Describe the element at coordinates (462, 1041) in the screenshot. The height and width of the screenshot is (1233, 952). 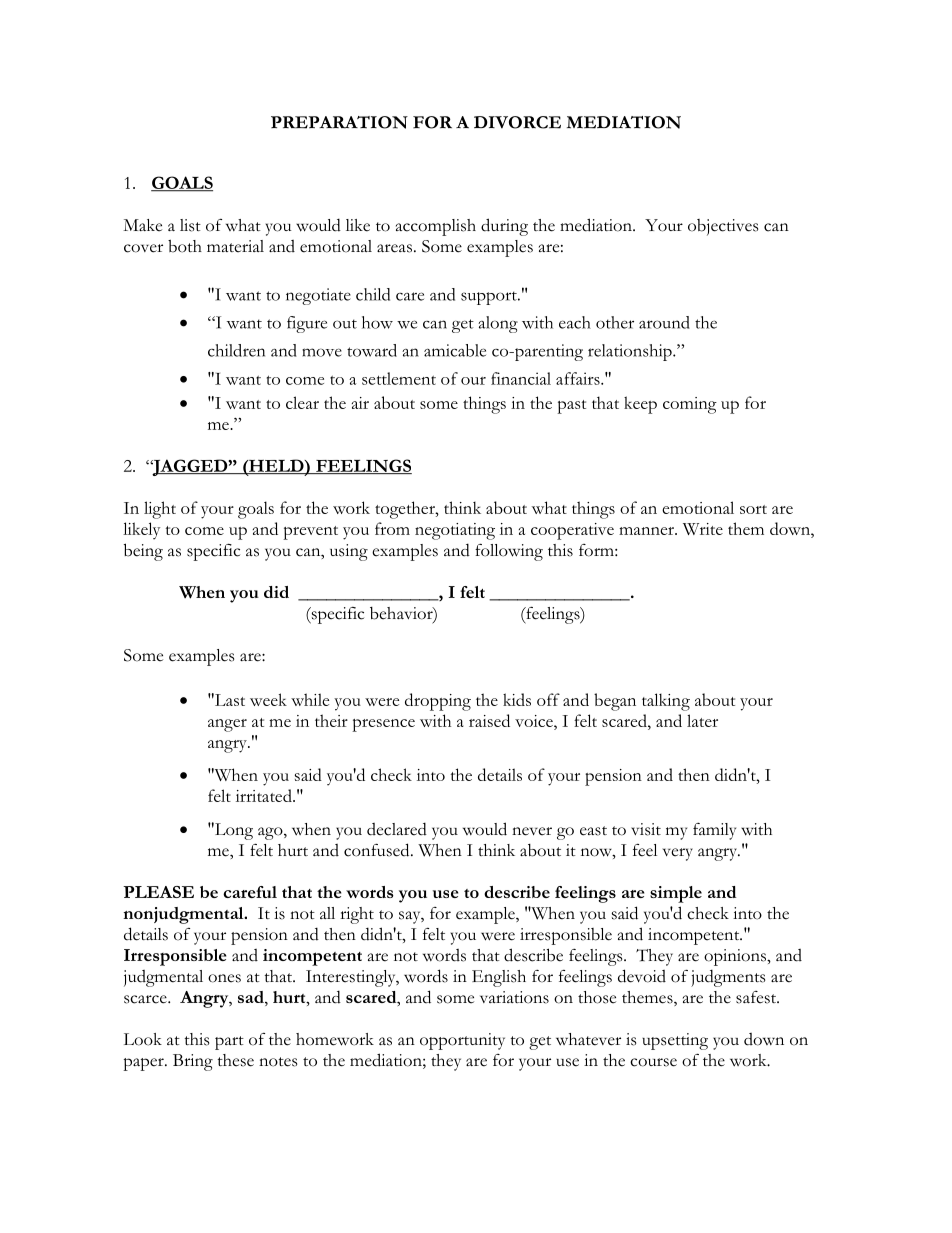
I see `opportunity` at that location.
